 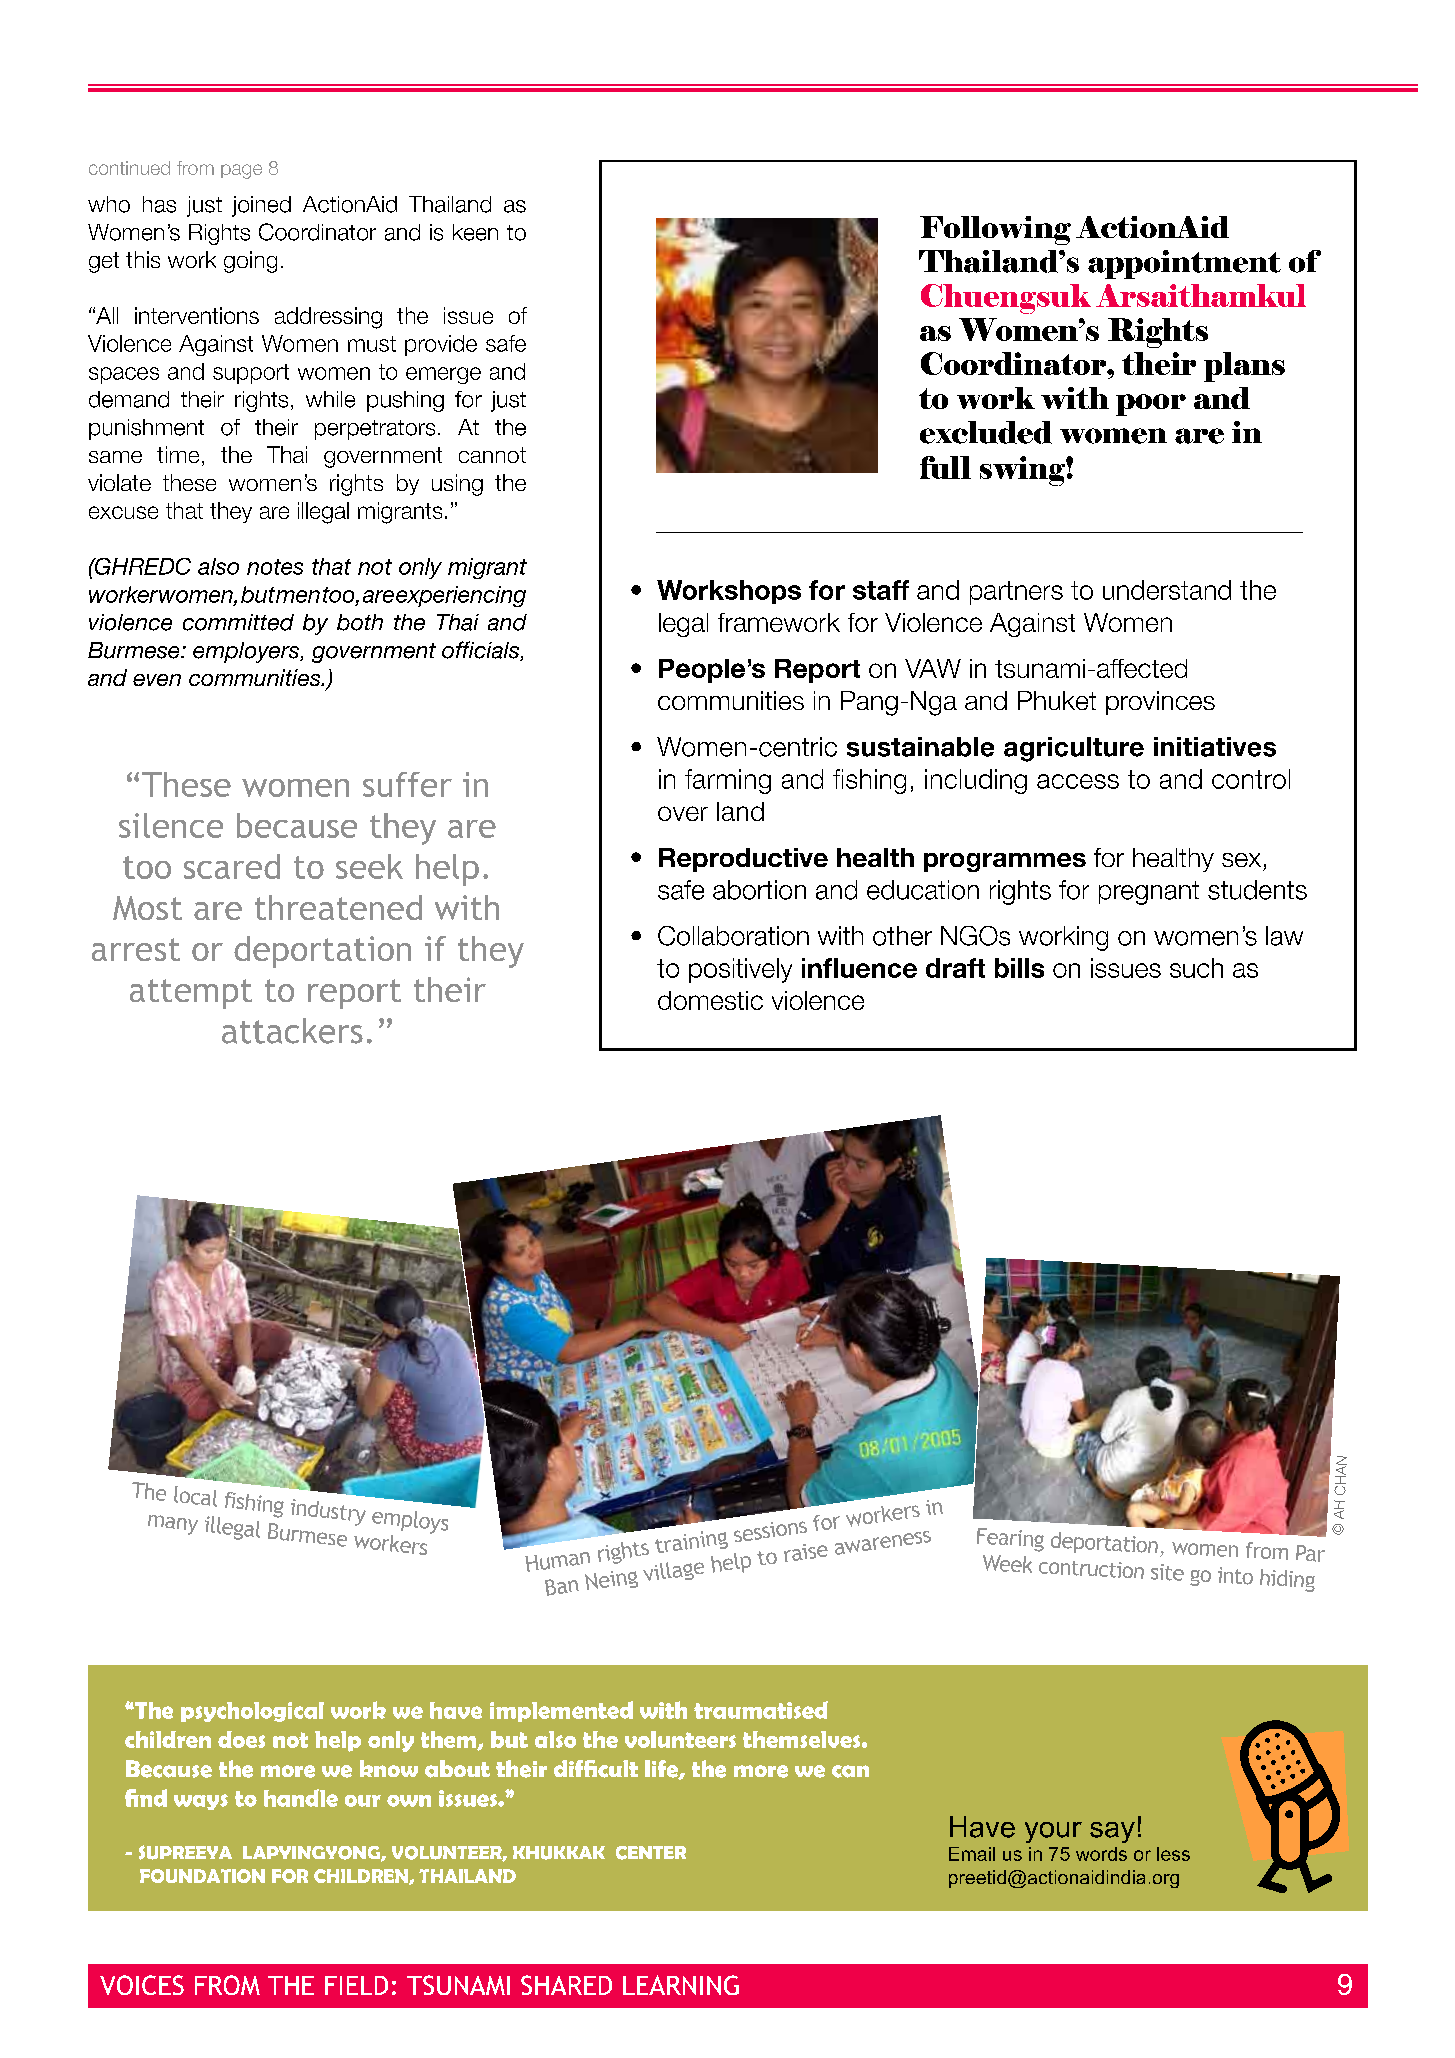 What do you see at coordinates (1196, 968) in the screenshot?
I see `such` at bounding box center [1196, 968].
